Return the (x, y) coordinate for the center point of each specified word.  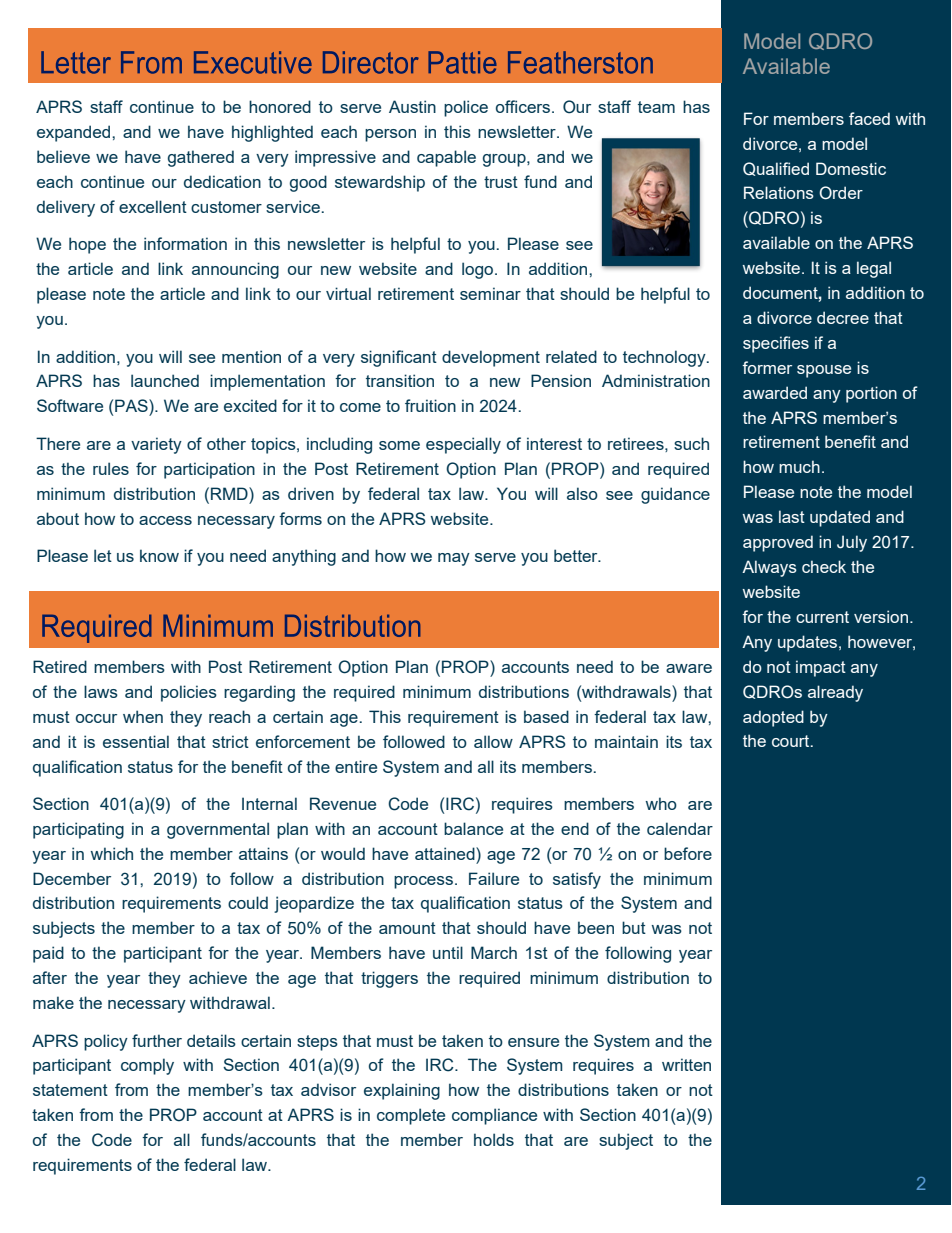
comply (147, 1066)
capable (446, 158)
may (454, 559)
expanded (75, 133)
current (822, 617)
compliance (494, 1116)
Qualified (776, 169)
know (159, 555)
